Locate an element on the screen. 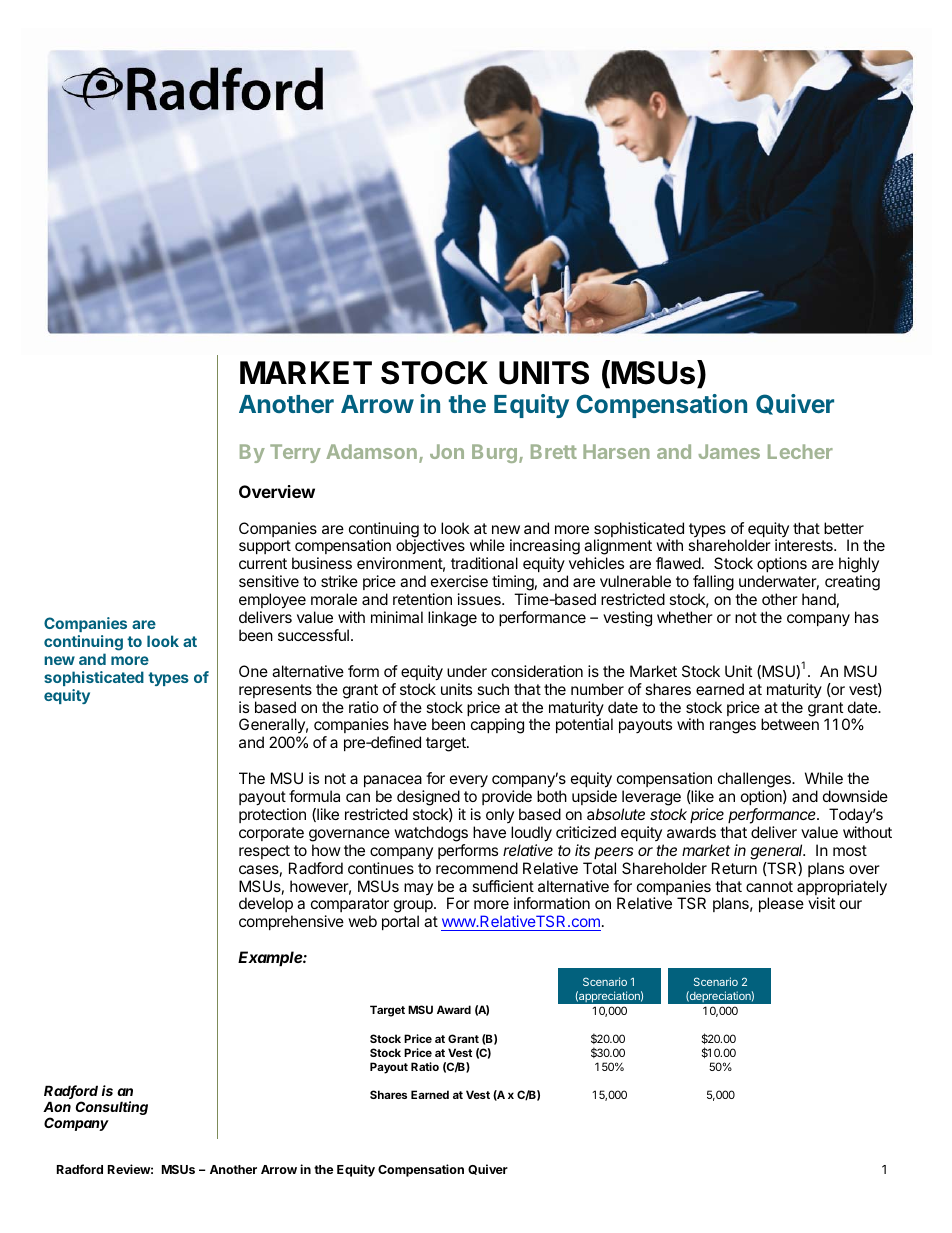  One is located at coordinates (253, 671).
